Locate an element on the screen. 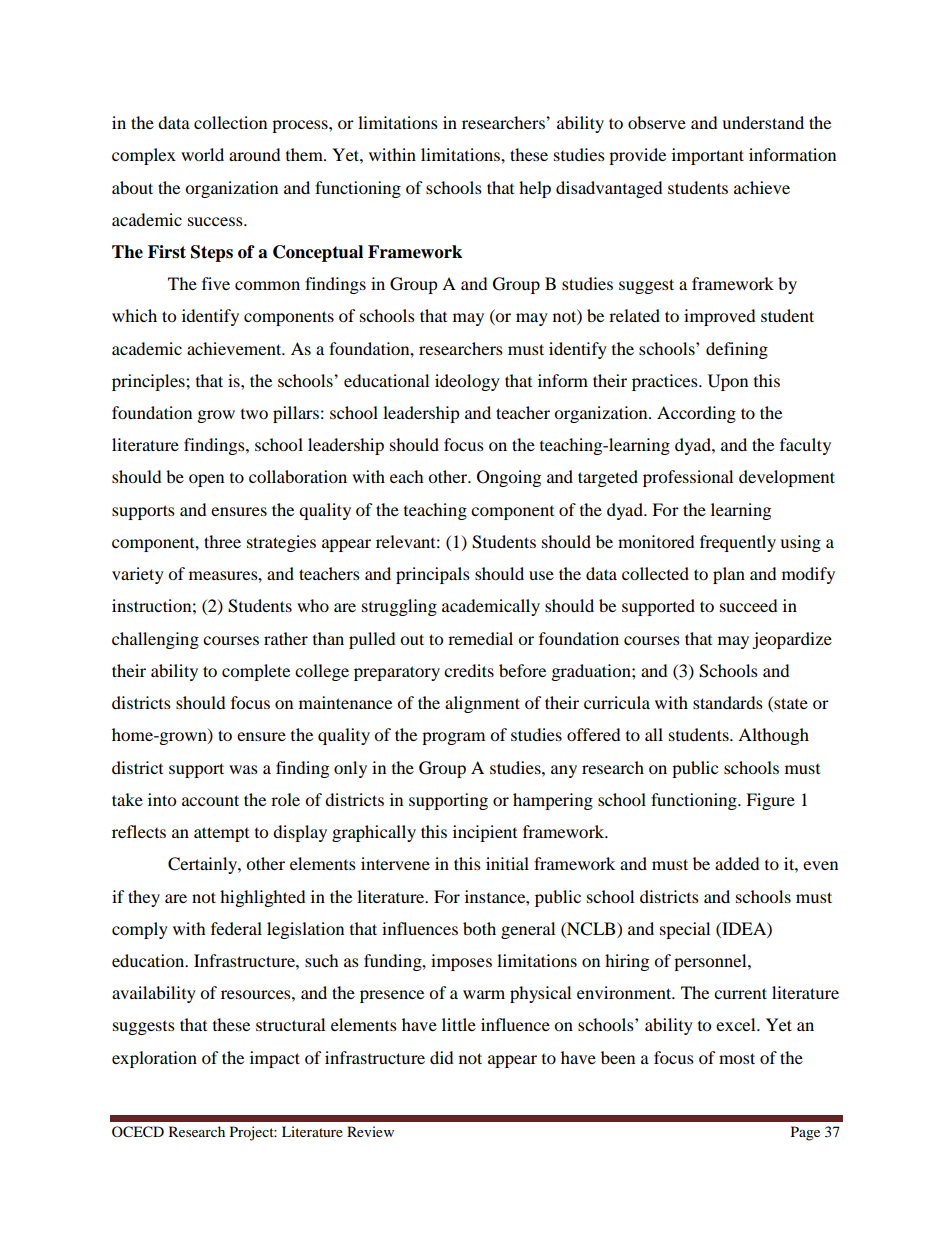 This screenshot has height=1233, width=952. challenging is located at coordinates (155, 640).
